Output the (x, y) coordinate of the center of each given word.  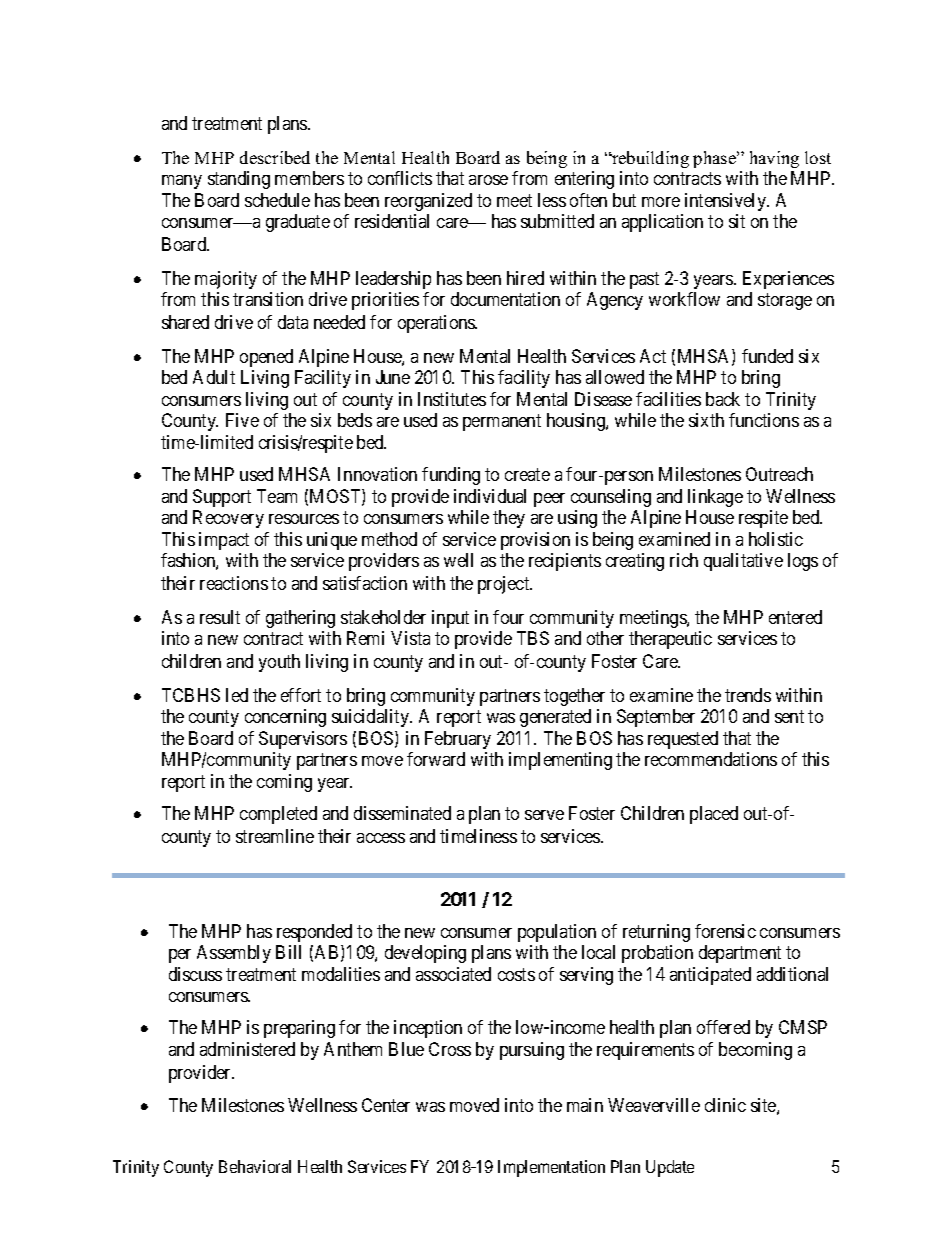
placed (714, 815)
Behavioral (255, 1166)
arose (488, 180)
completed (278, 815)
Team (277, 496)
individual (490, 496)
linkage (715, 498)
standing (239, 180)
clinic (725, 1105)
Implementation (551, 1168)
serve (544, 815)
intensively (727, 202)
